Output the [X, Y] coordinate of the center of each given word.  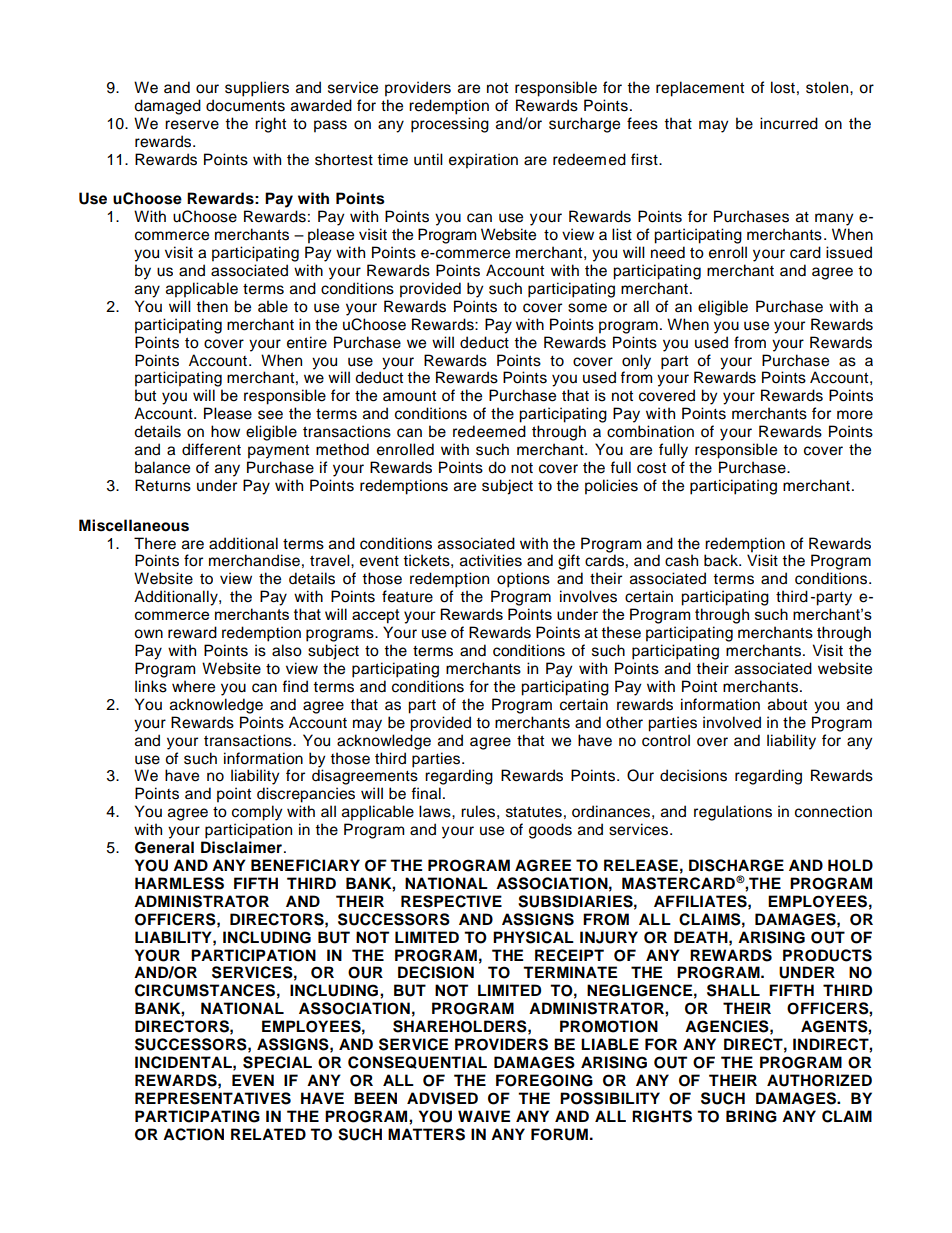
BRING [751, 1116]
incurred [789, 123]
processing [450, 125]
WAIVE [484, 1116]
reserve [192, 125]
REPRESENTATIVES [213, 1098]
